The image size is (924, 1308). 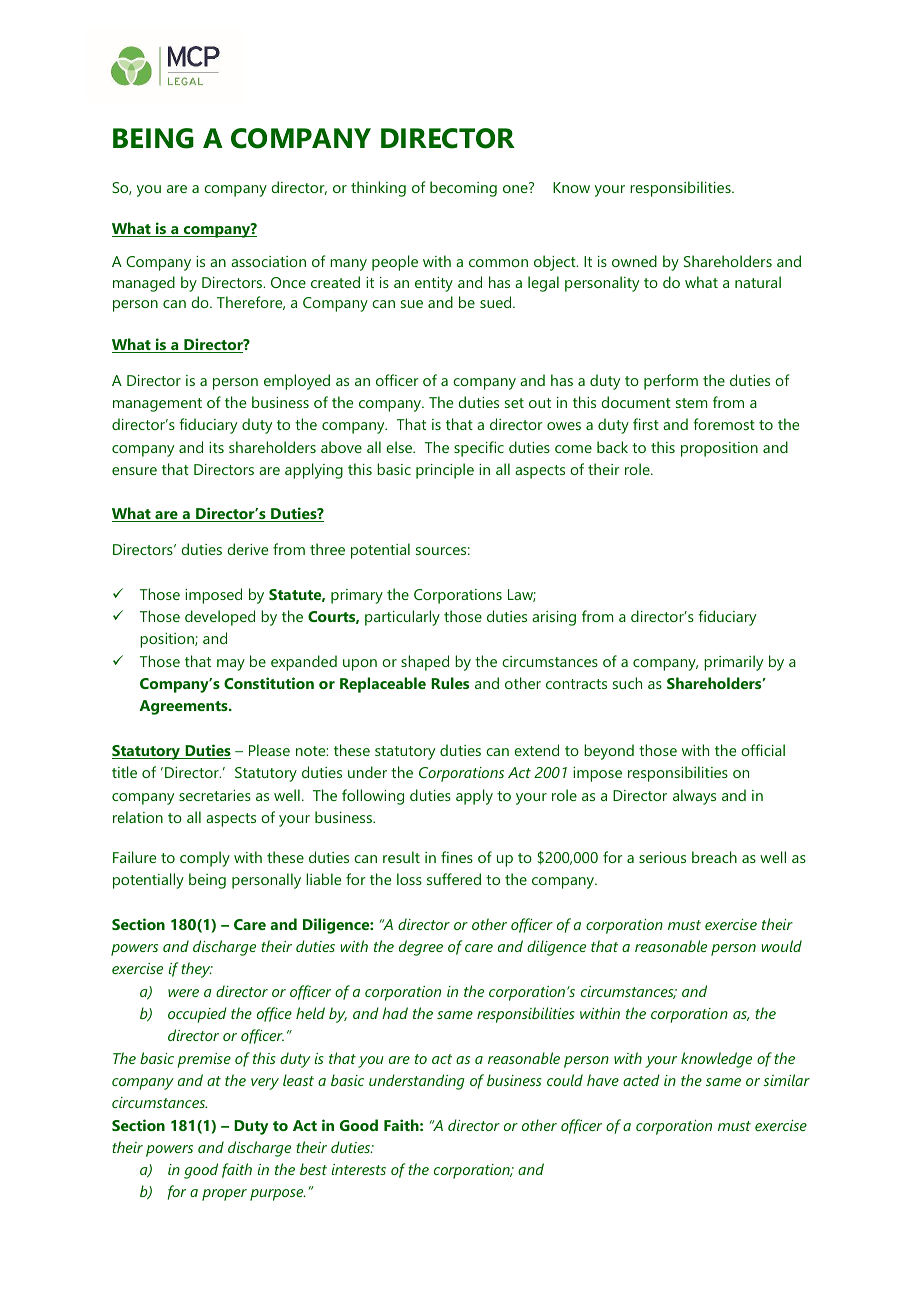 What do you see at coordinates (220, 618) in the document?
I see `developed` at bounding box center [220, 618].
